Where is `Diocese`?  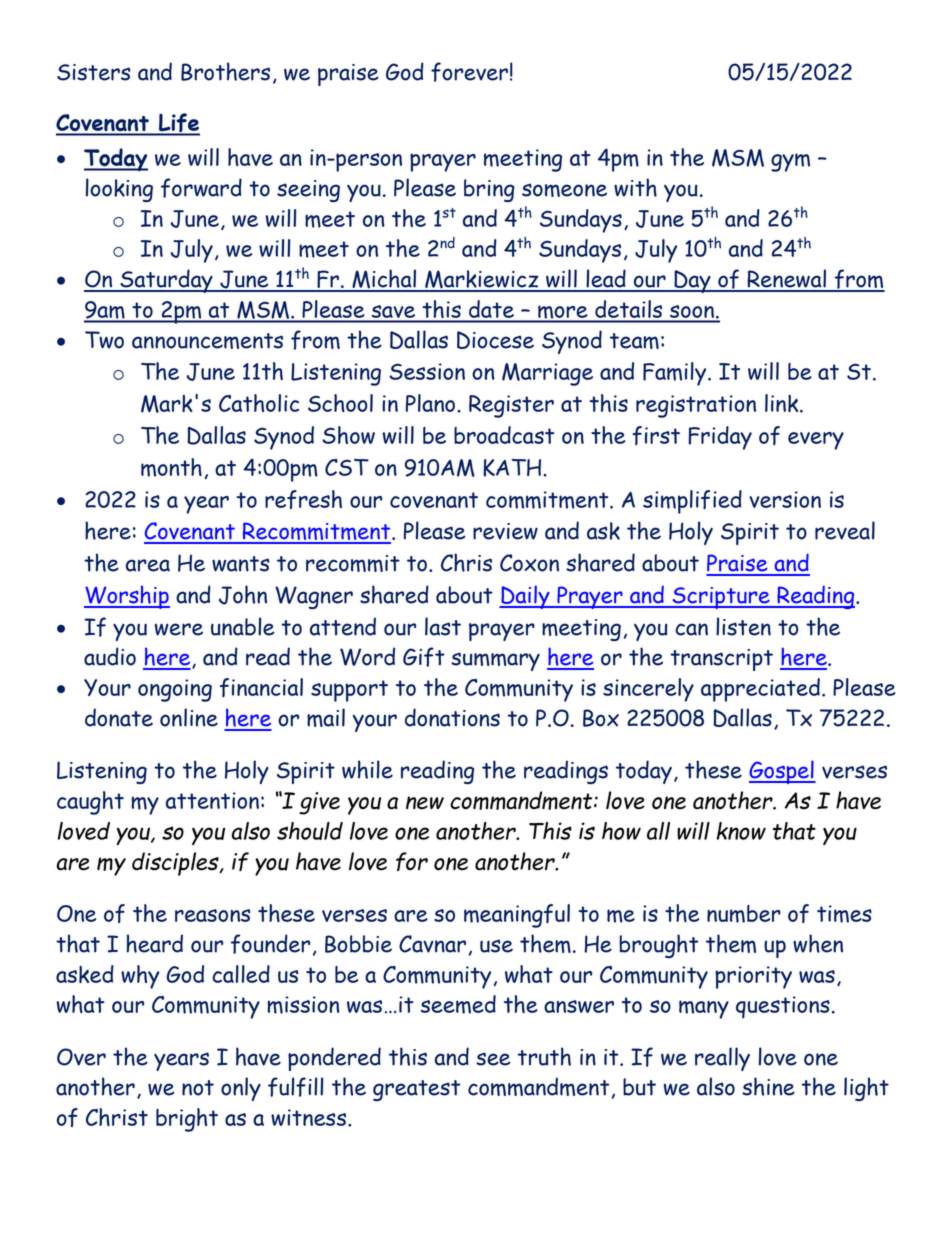 Diocese is located at coordinates (495, 340).
